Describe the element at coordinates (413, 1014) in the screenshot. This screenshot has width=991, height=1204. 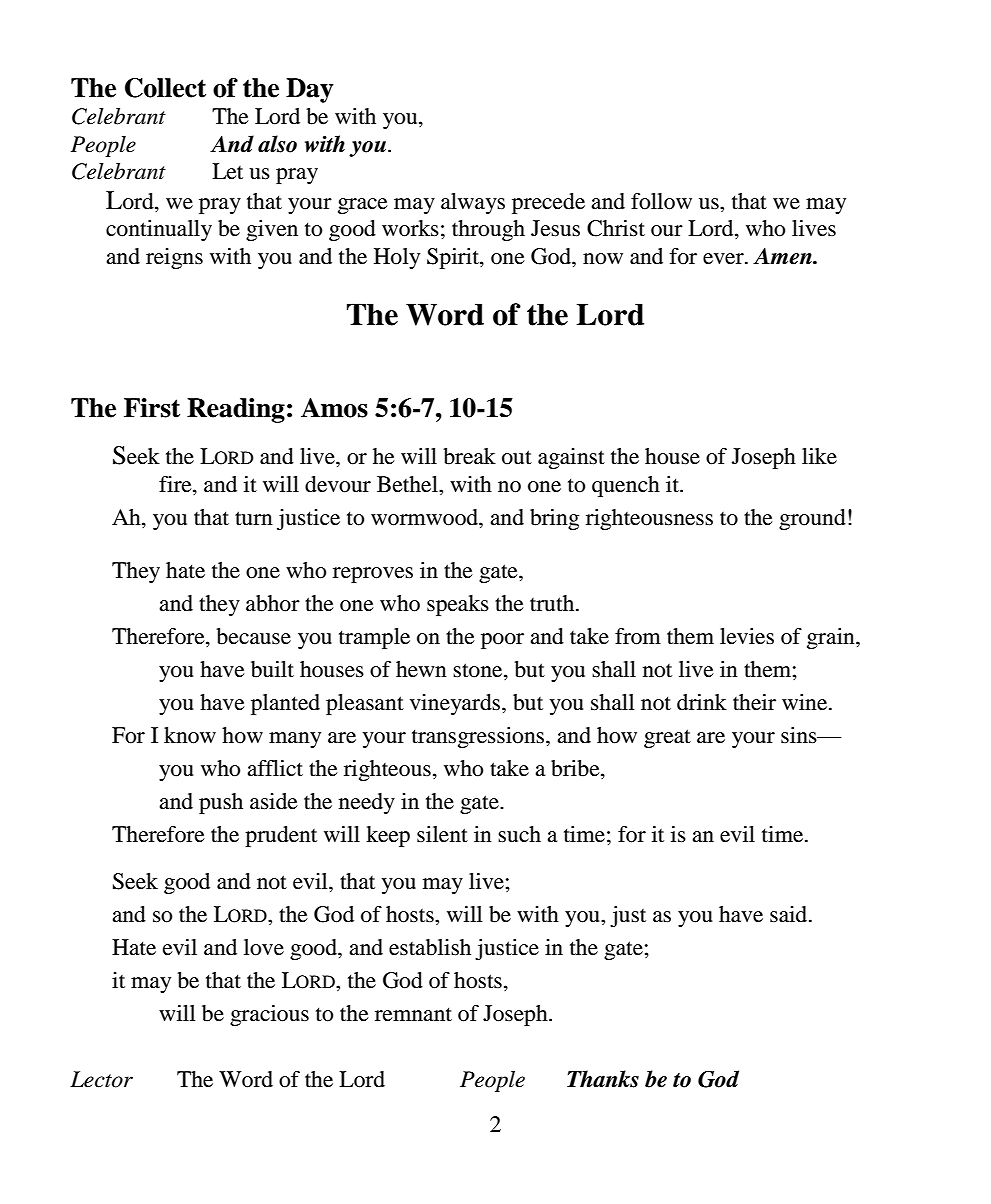
I see `remnant` at that location.
